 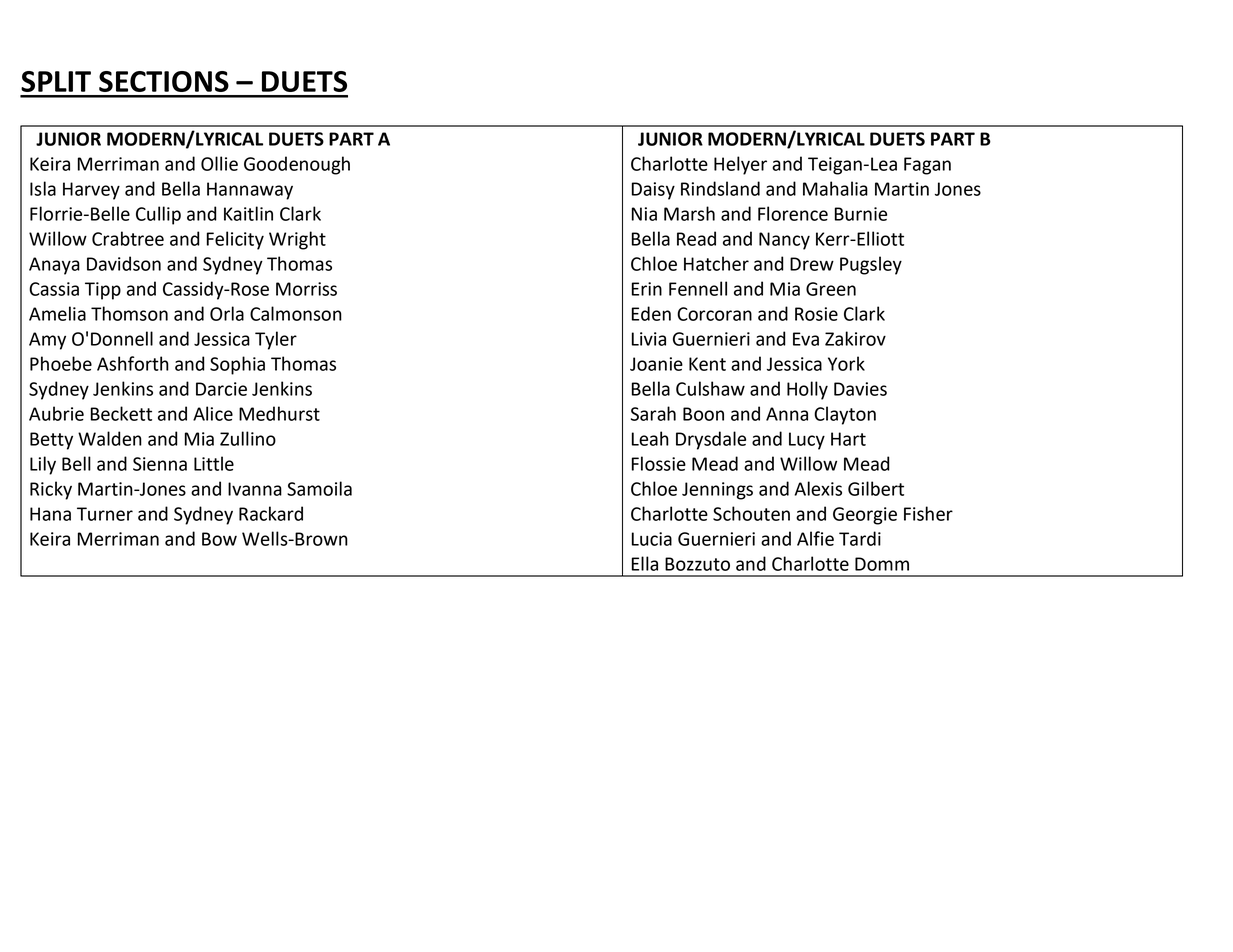 What do you see at coordinates (927, 166) in the document?
I see `Fagan` at bounding box center [927, 166].
